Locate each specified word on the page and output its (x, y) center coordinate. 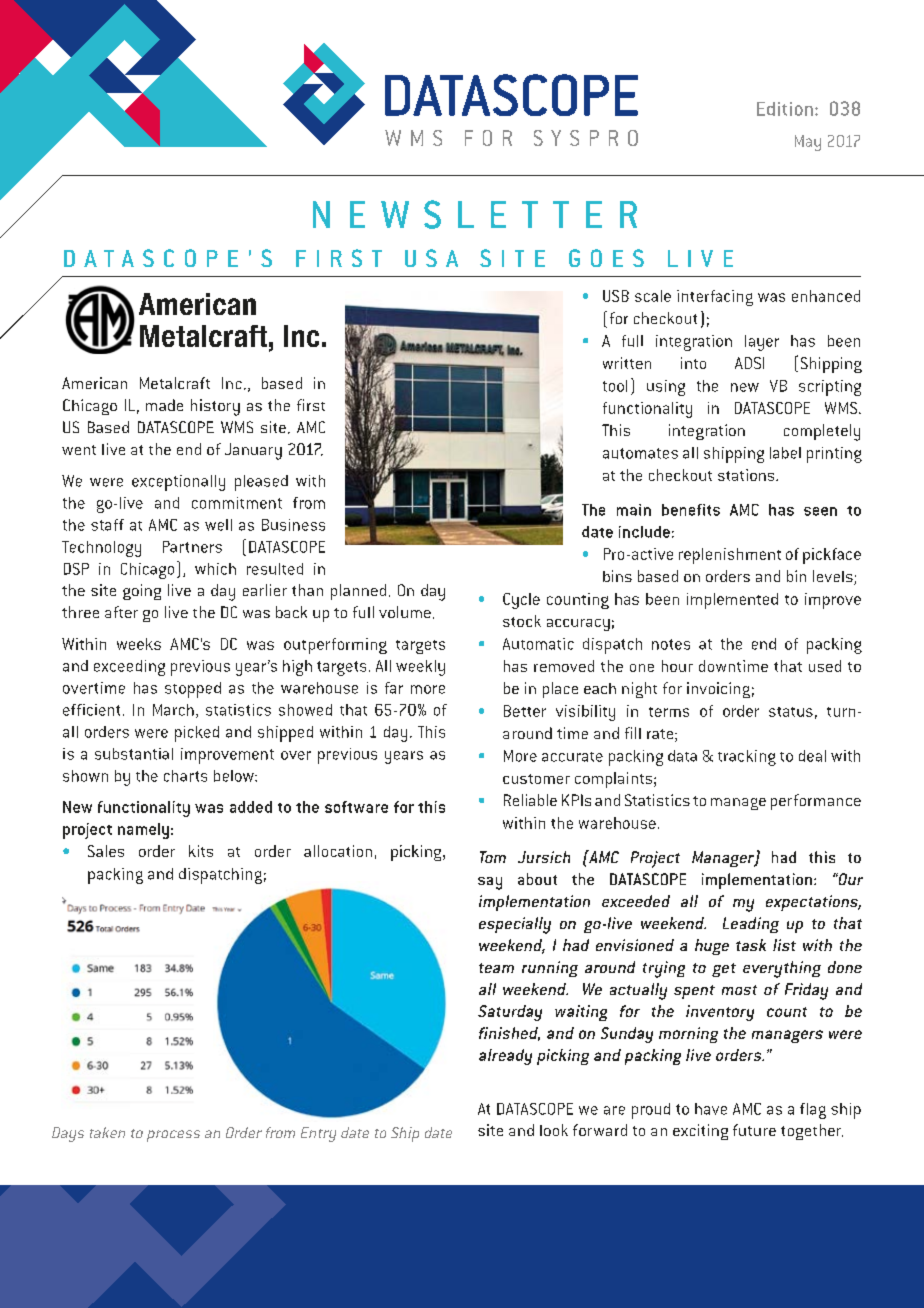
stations (747, 475)
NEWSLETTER (475, 214)
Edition (785, 109)
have (711, 1109)
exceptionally (178, 483)
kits (201, 851)
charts (185, 776)
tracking (747, 758)
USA (431, 258)
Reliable (530, 800)
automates (640, 453)
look (554, 1130)
